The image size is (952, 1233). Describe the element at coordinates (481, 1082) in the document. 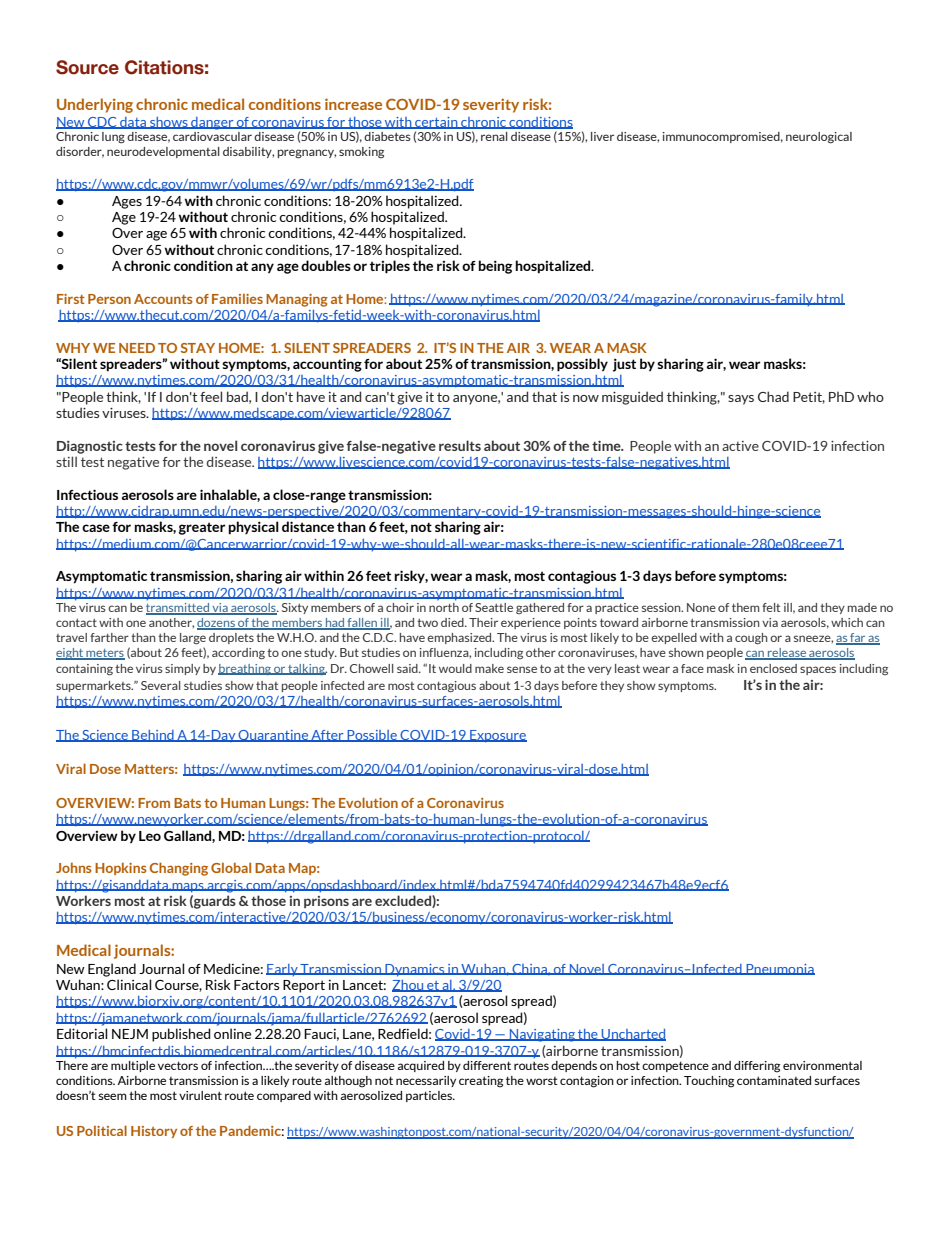

I see `creating` at that location.
